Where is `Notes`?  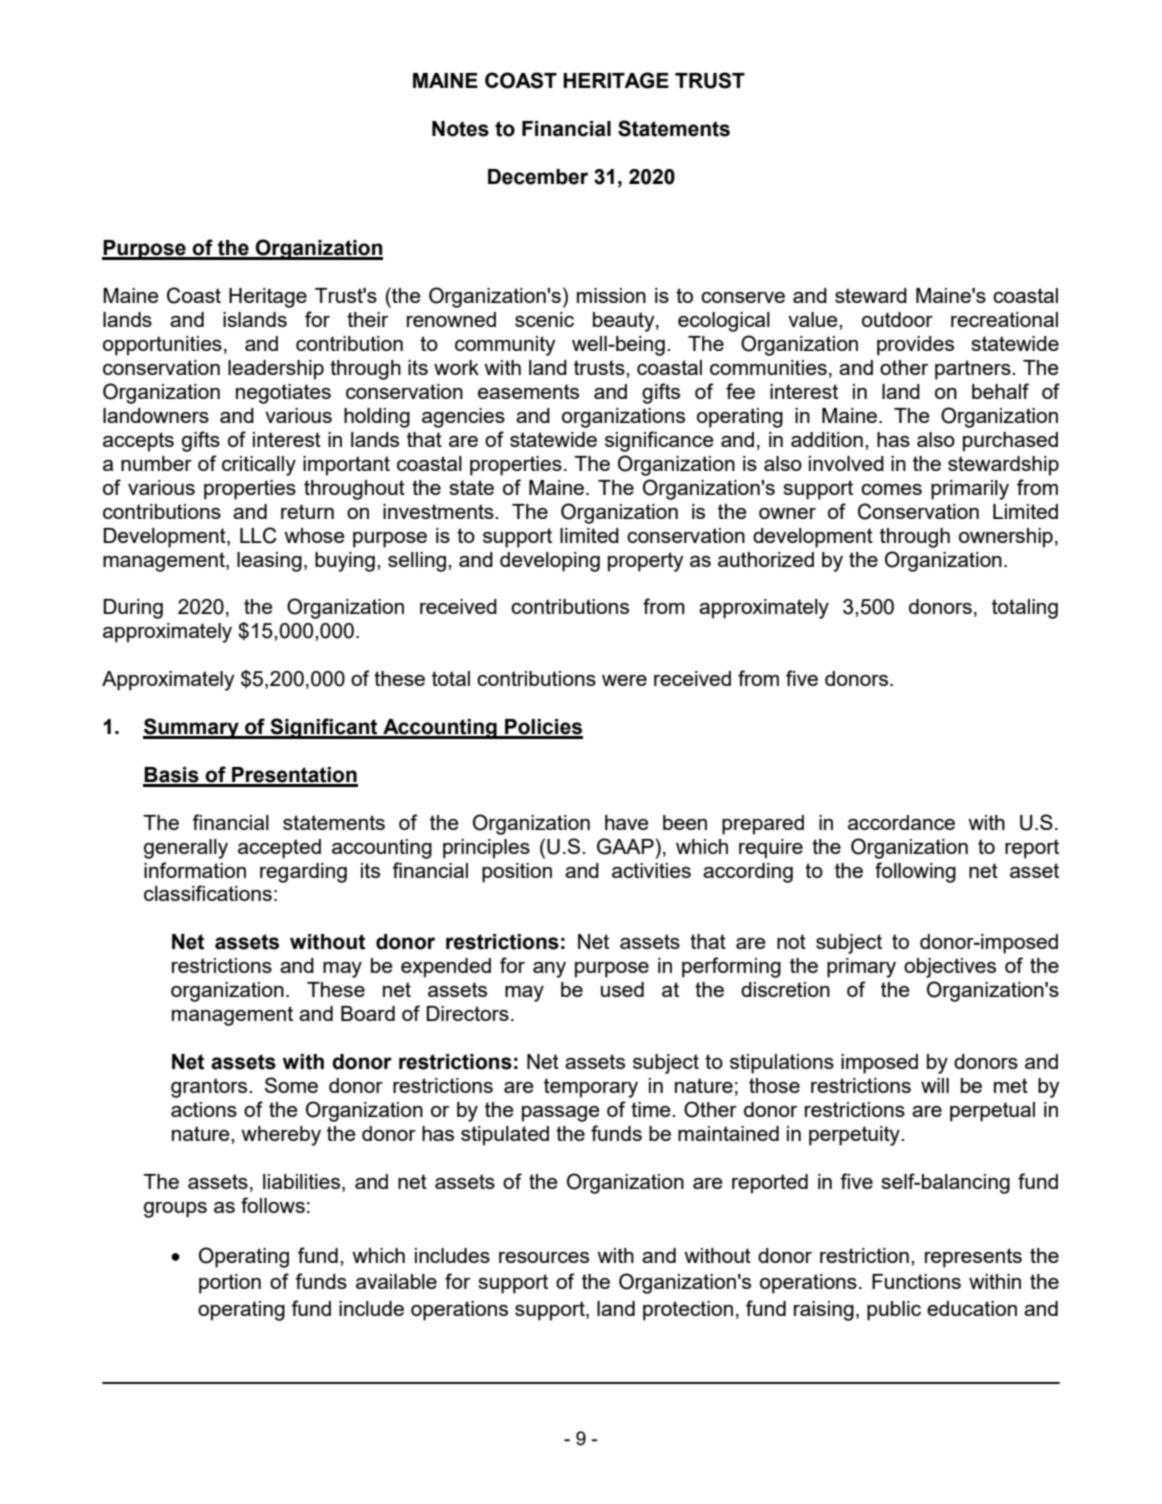 Notes is located at coordinates (460, 129).
